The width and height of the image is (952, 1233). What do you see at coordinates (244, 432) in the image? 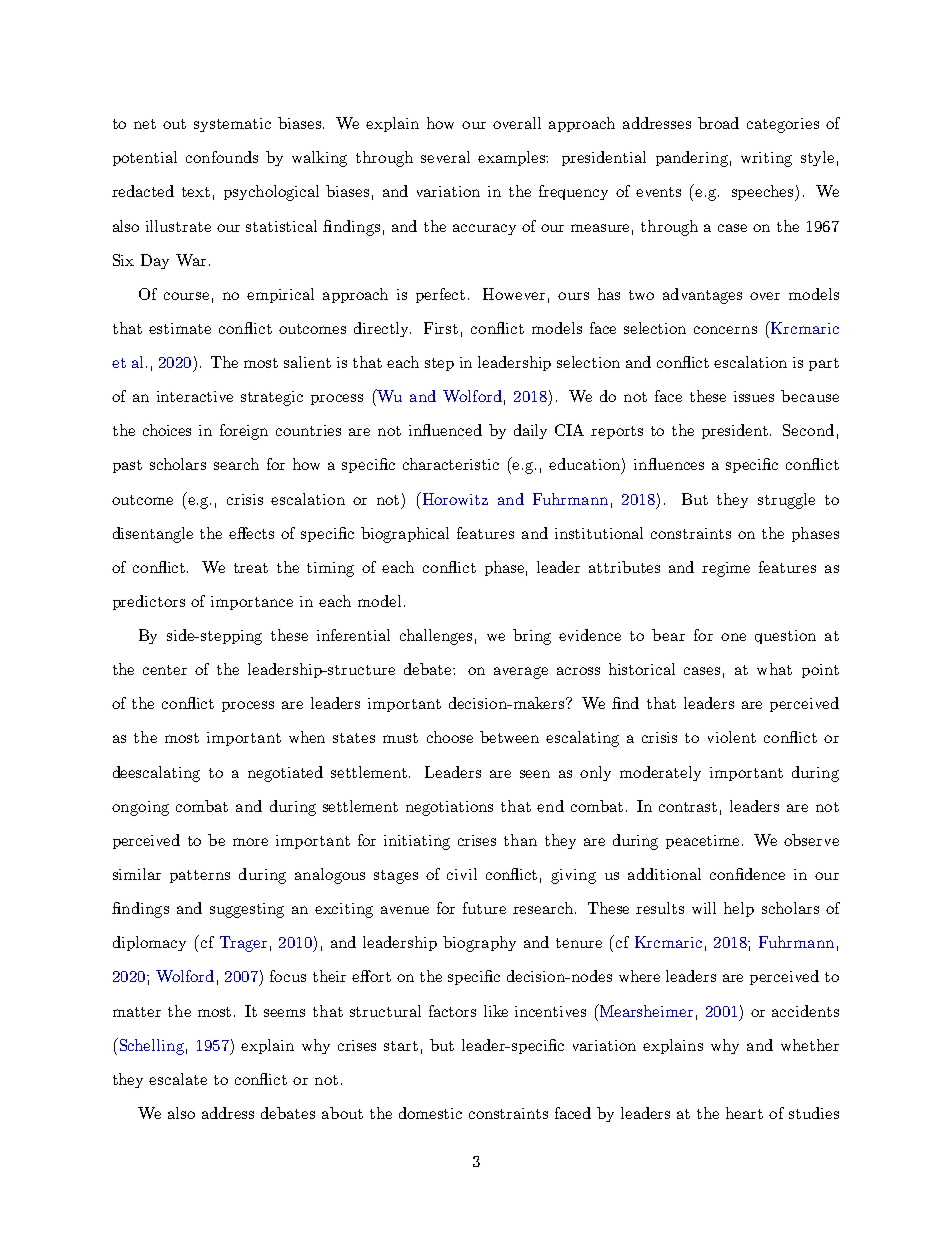
I see `foreign` at bounding box center [244, 432].
